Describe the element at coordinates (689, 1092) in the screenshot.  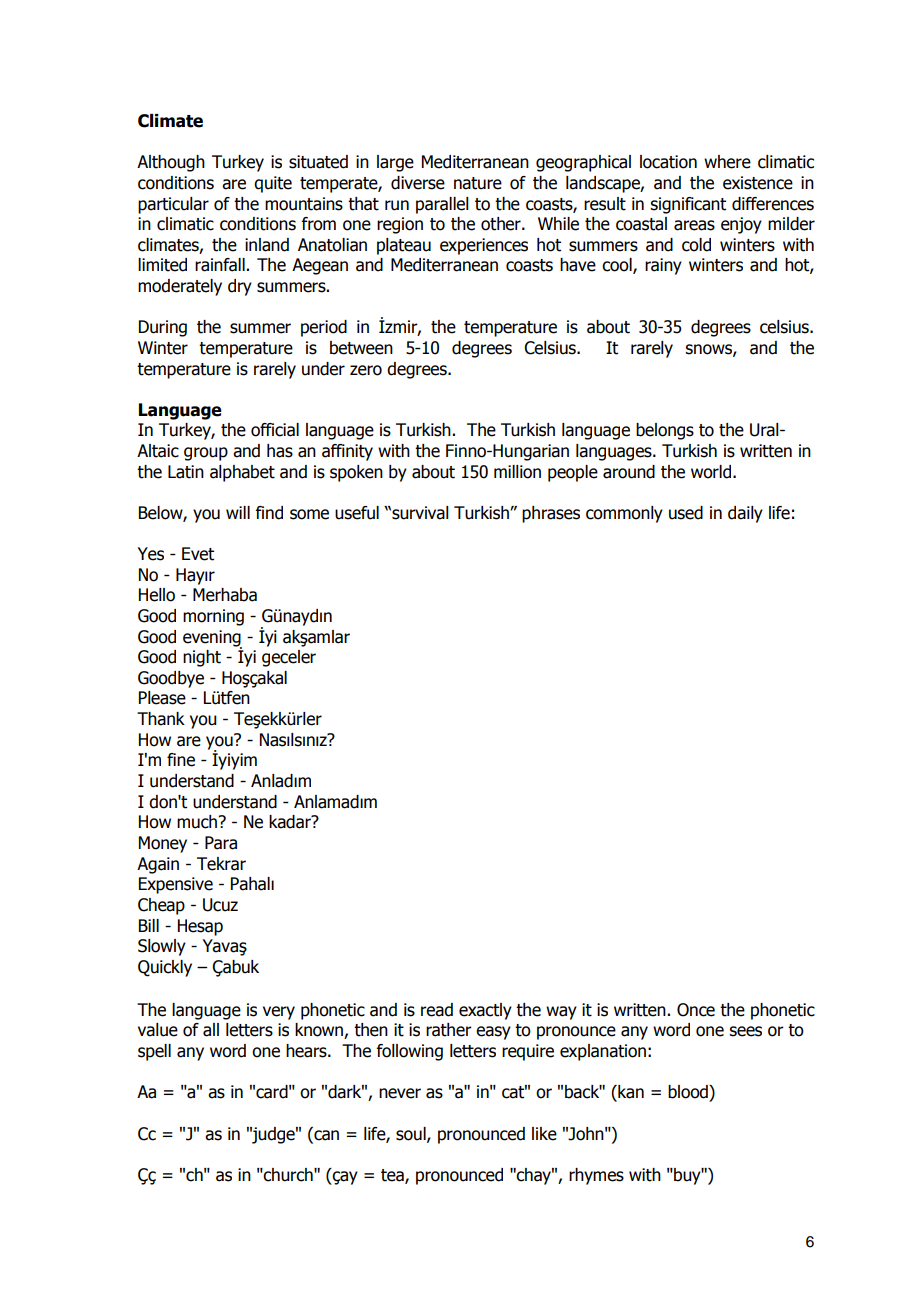
I see `blood` at that location.
